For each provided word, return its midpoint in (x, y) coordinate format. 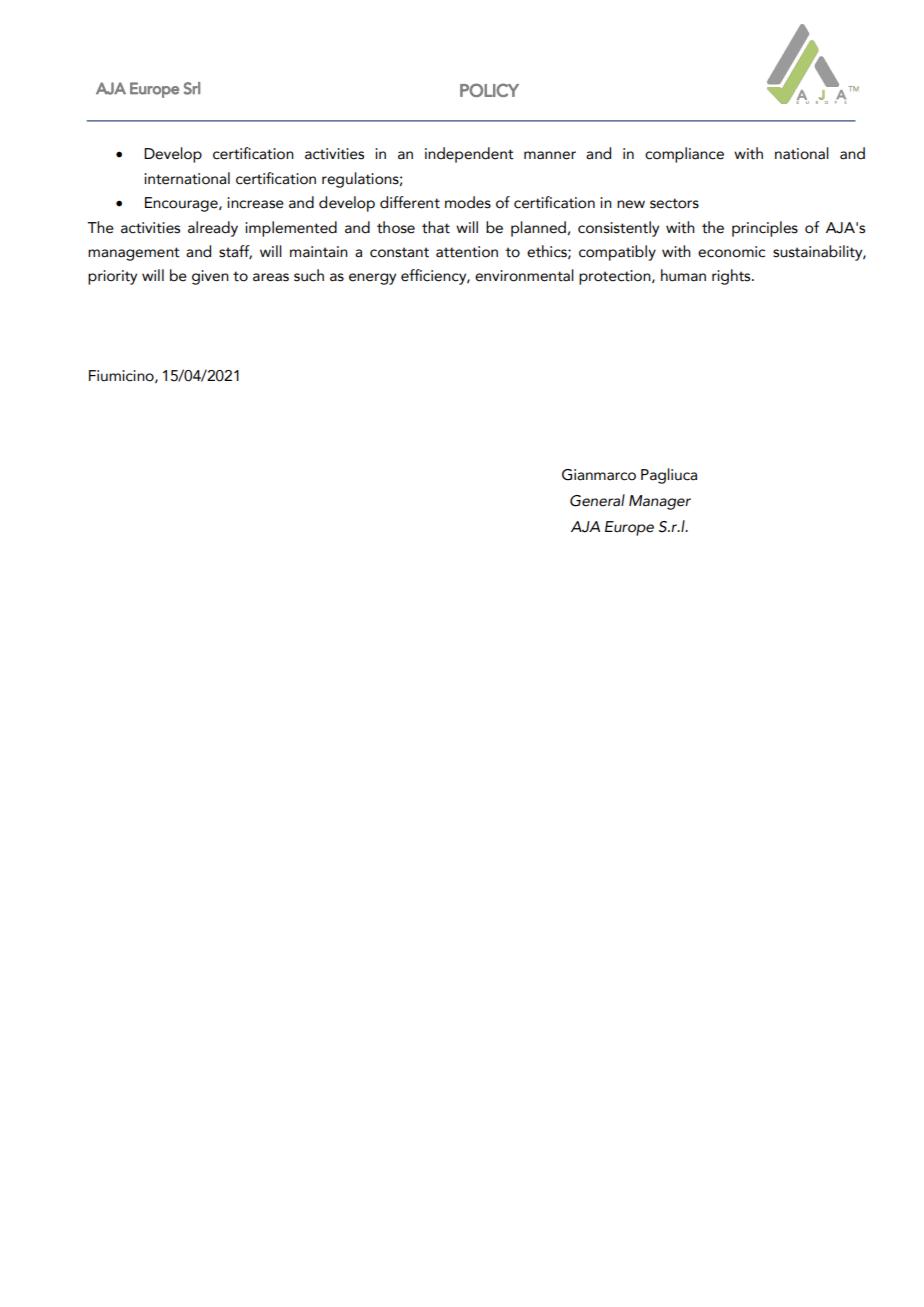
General (597, 500)
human (683, 275)
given (210, 277)
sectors (674, 203)
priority (112, 277)
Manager (660, 502)
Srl (192, 88)
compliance (684, 155)
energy (372, 279)
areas (271, 277)
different (410, 202)
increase (255, 203)
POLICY (489, 90)
